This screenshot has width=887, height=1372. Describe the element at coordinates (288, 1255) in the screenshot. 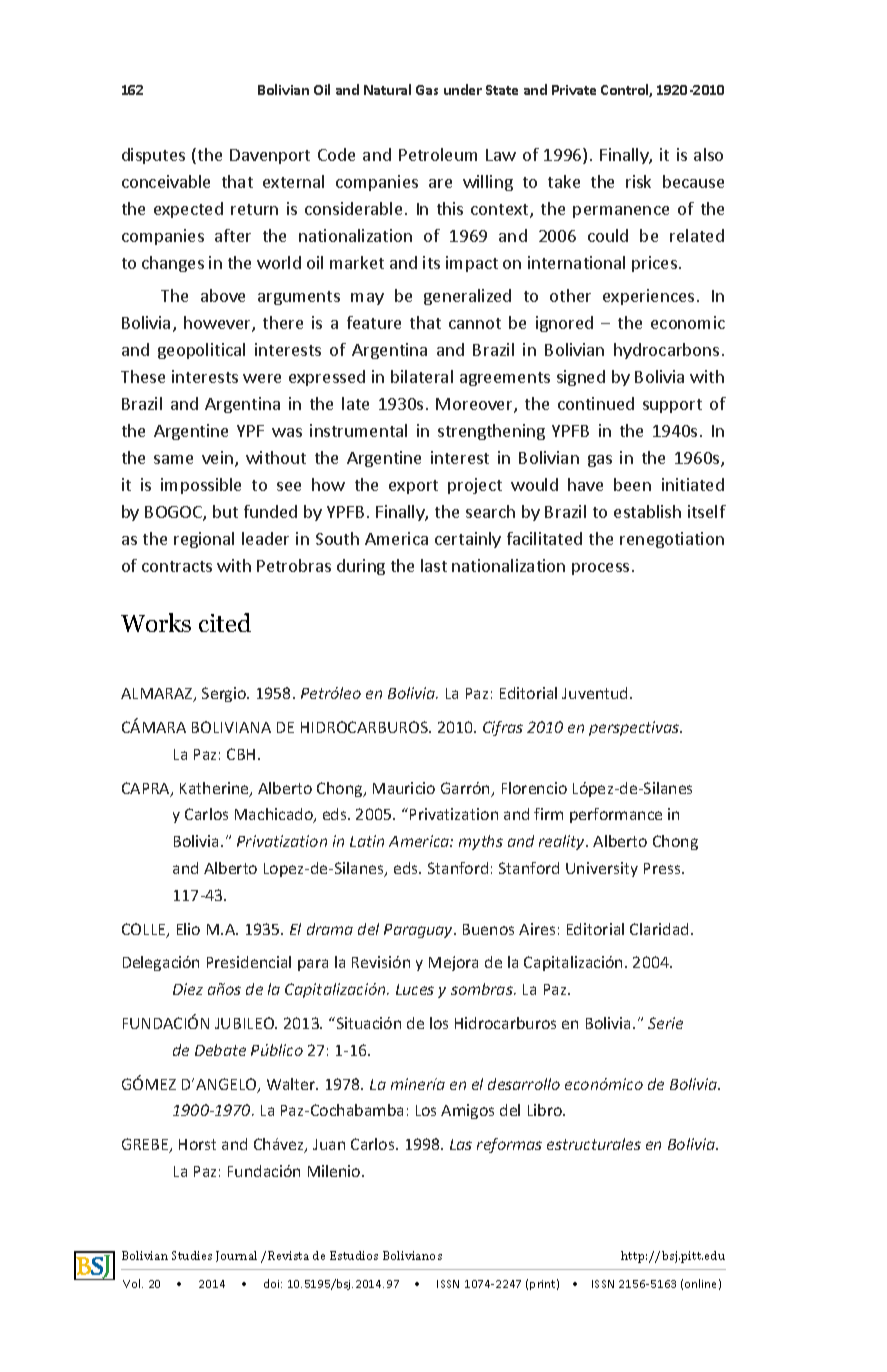

I see `Revista` at that location.
